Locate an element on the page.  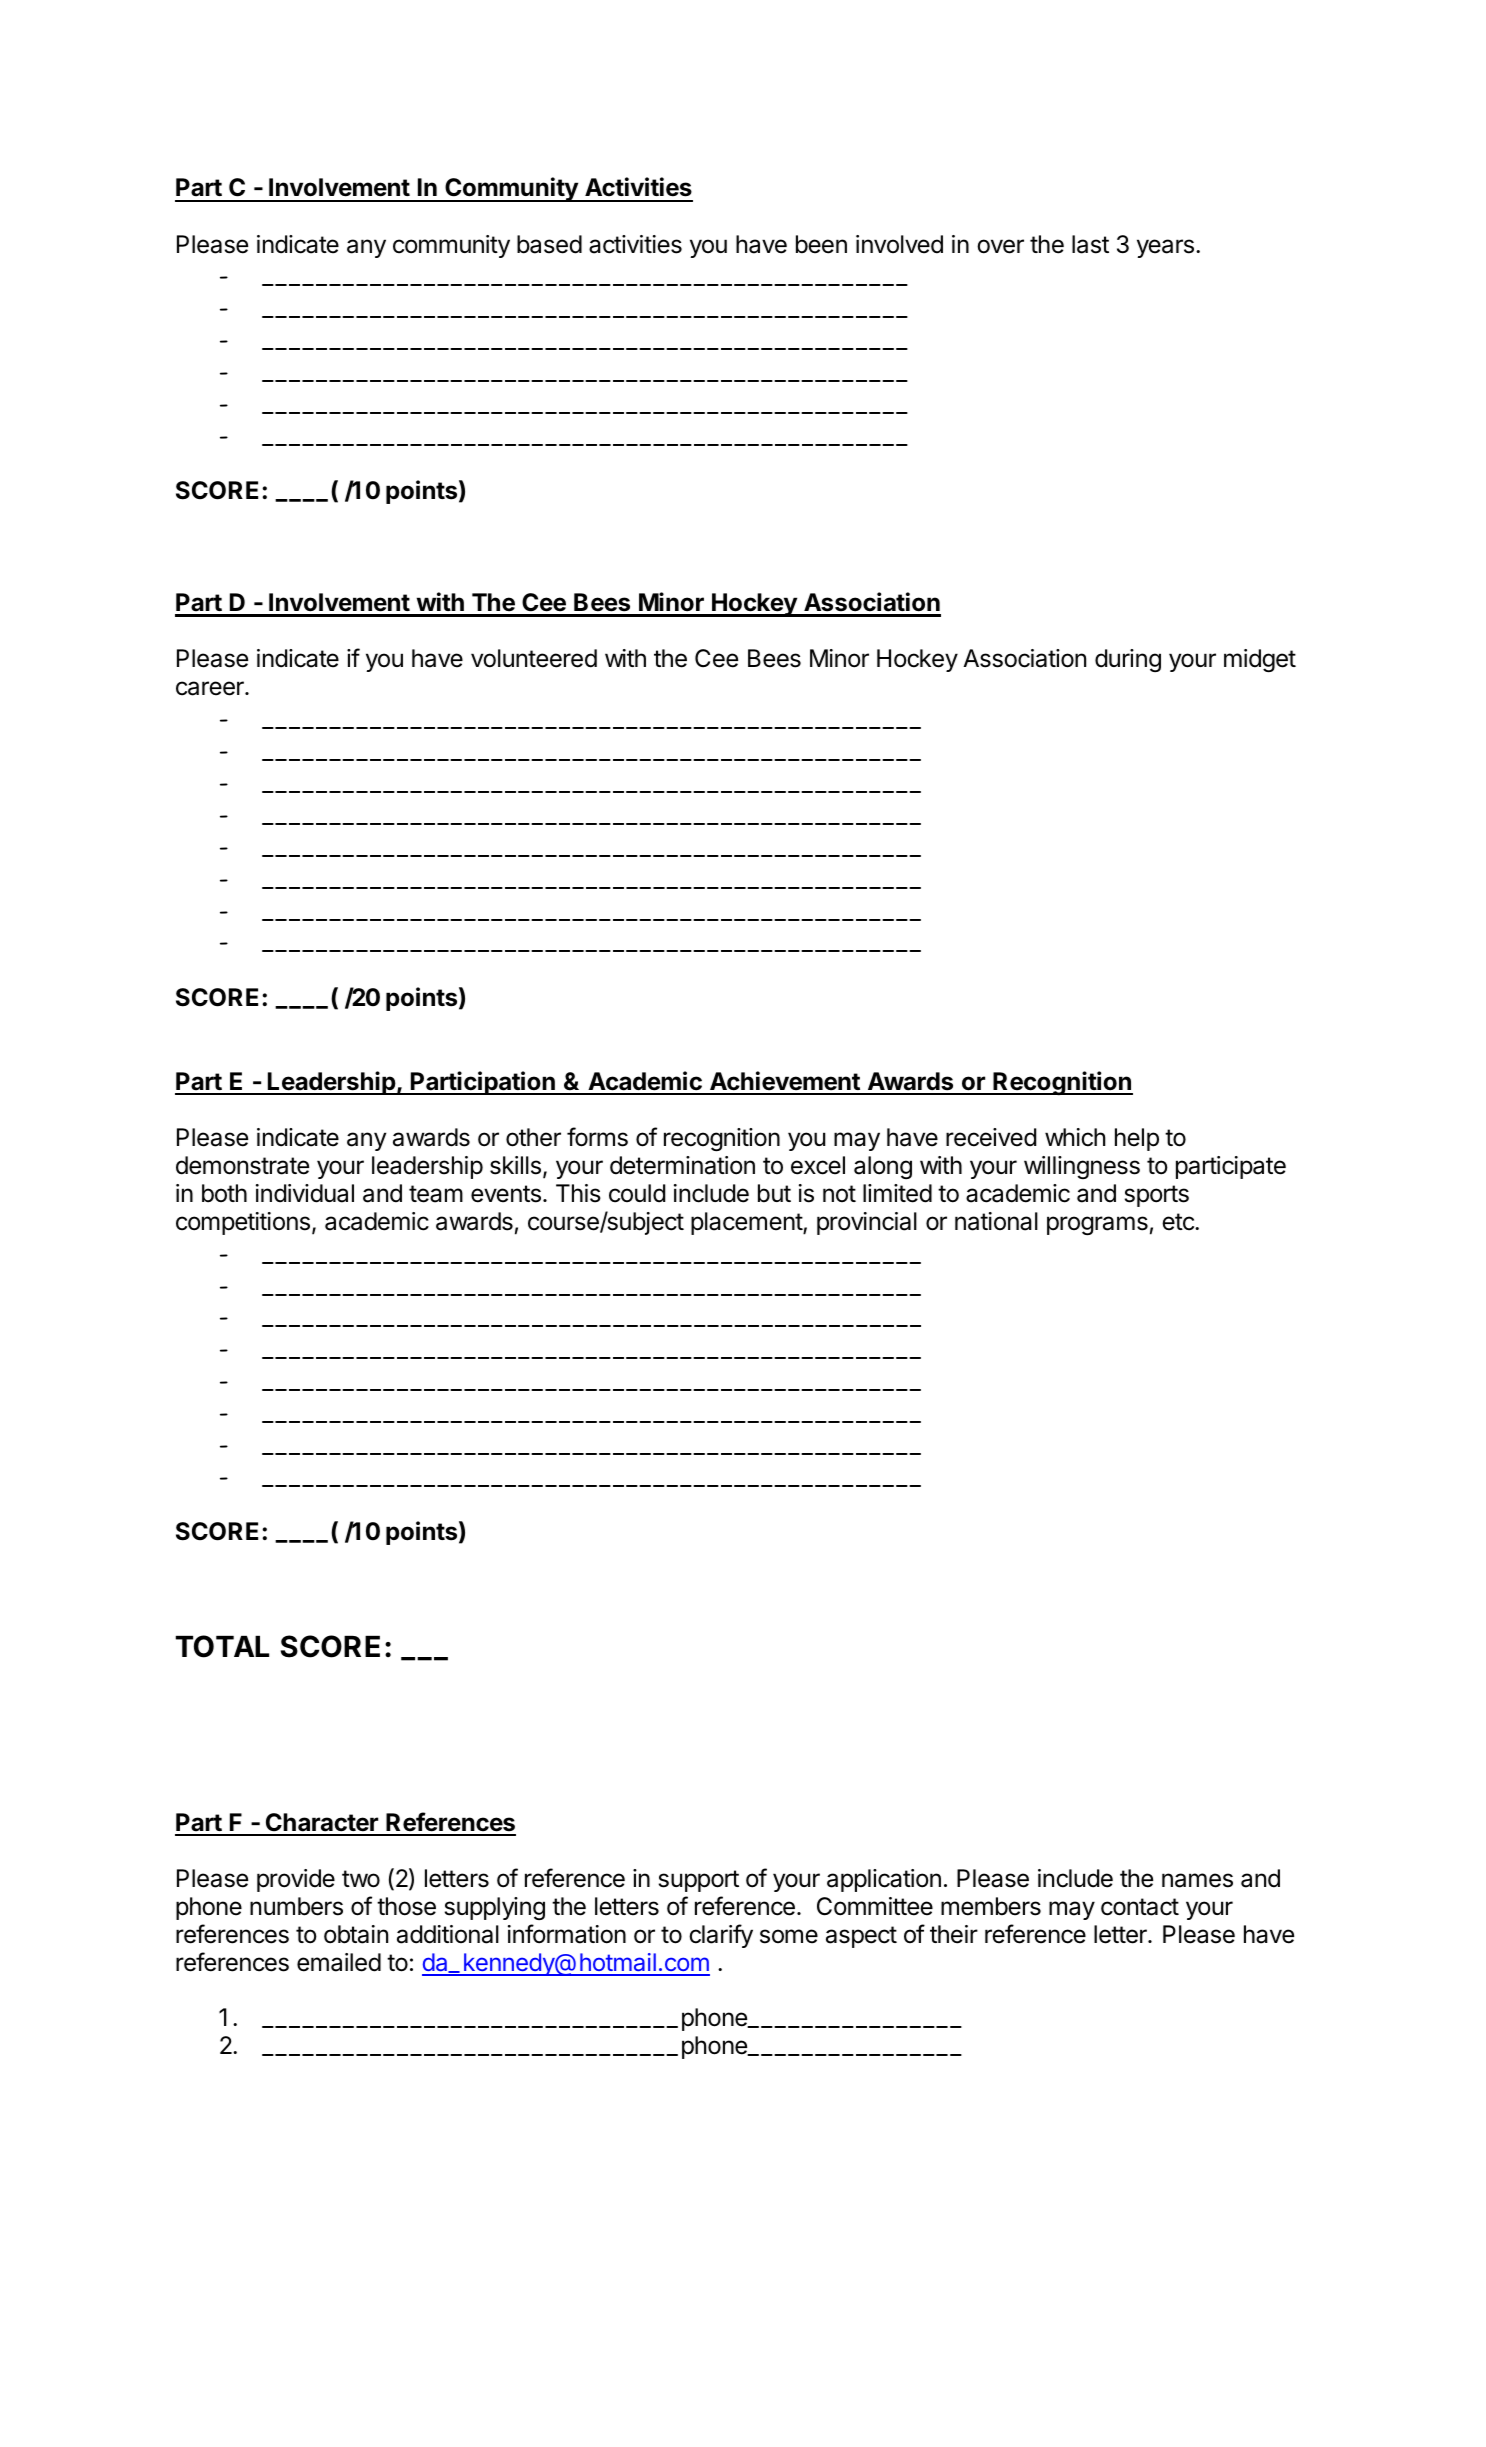
based is located at coordinates (549, 244).
